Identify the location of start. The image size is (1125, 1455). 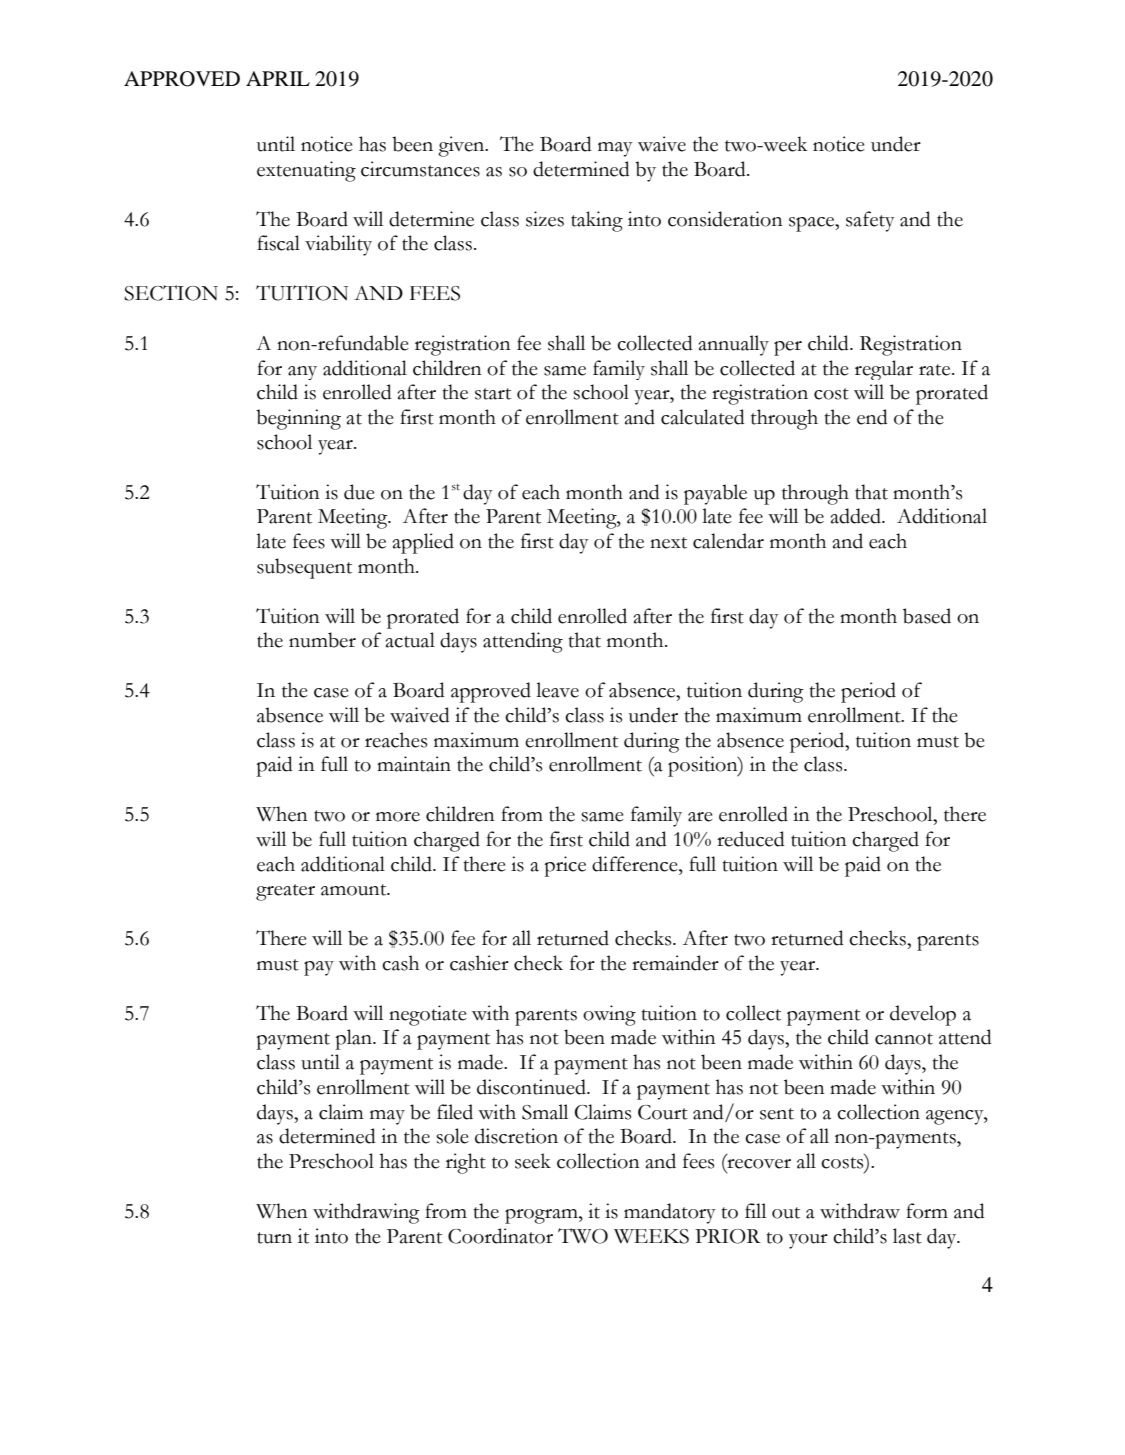
(493, 394).
